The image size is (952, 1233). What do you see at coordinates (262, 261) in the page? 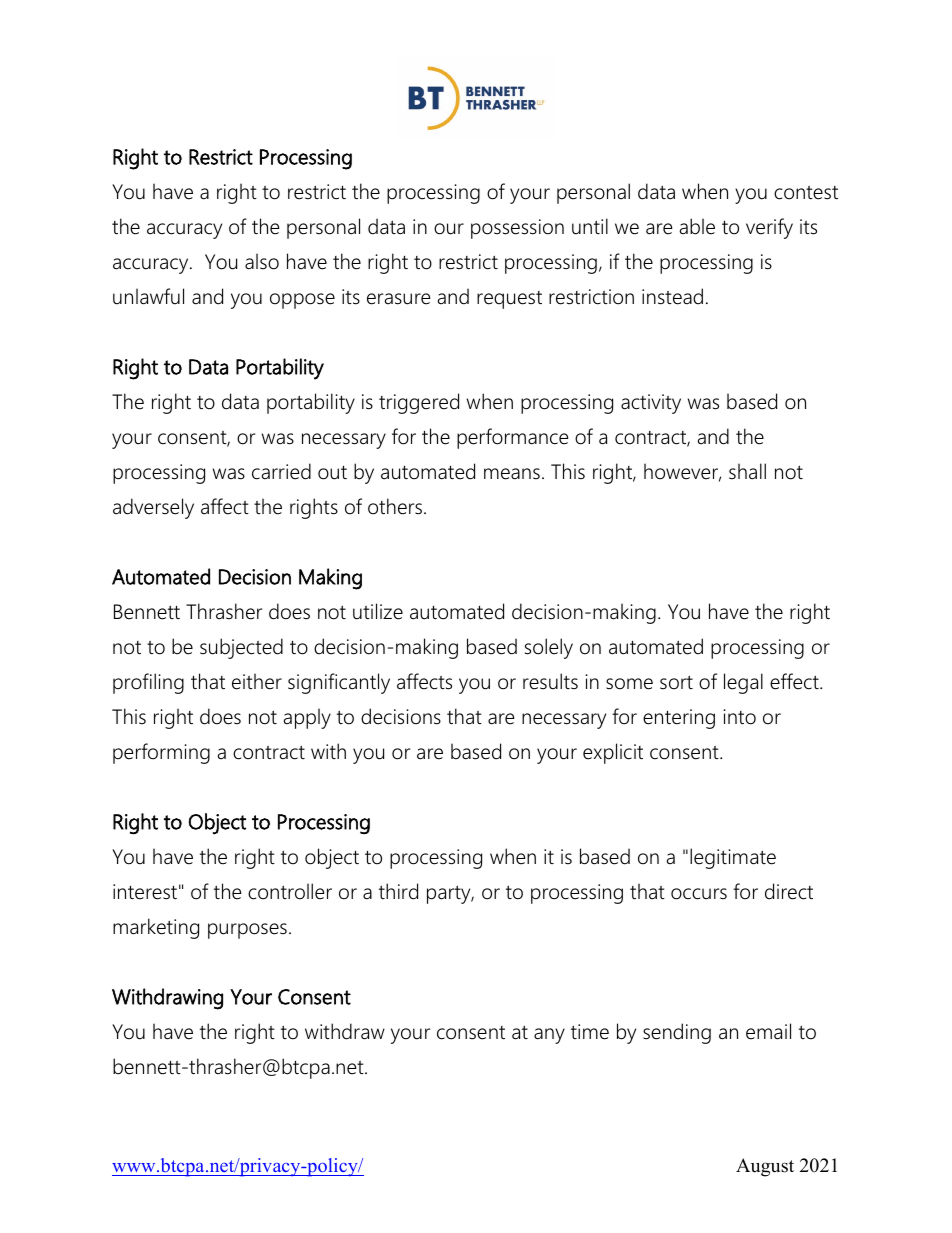
I see `also` at bounding box center [262, 261].
